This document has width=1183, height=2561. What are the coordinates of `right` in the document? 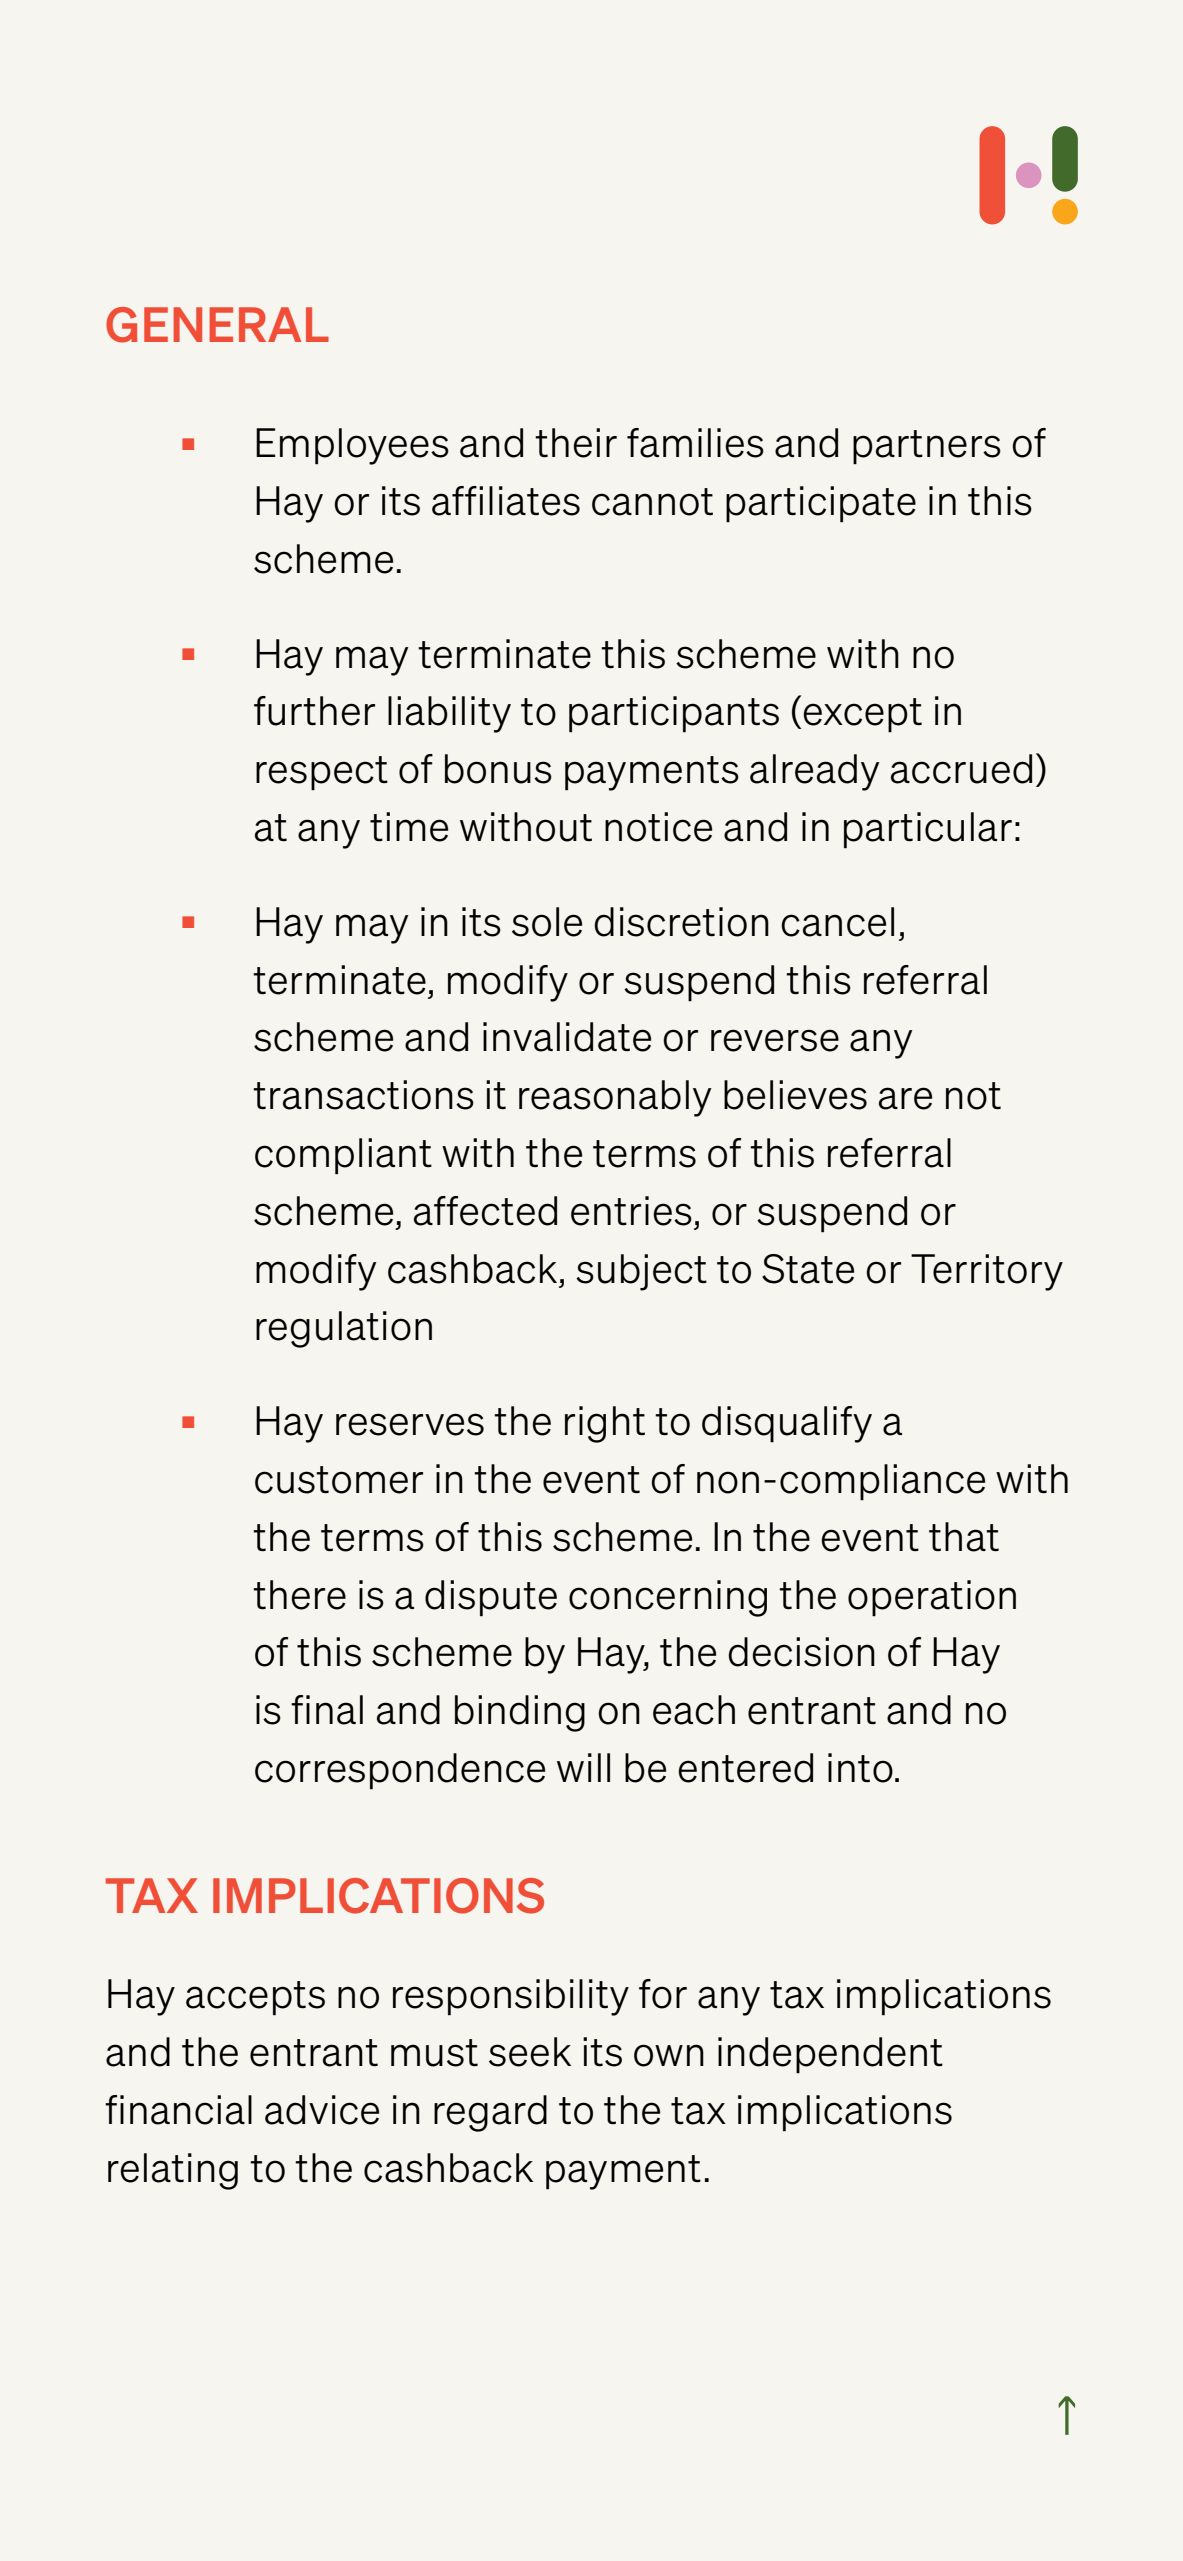 It's located at (605, 1424).
